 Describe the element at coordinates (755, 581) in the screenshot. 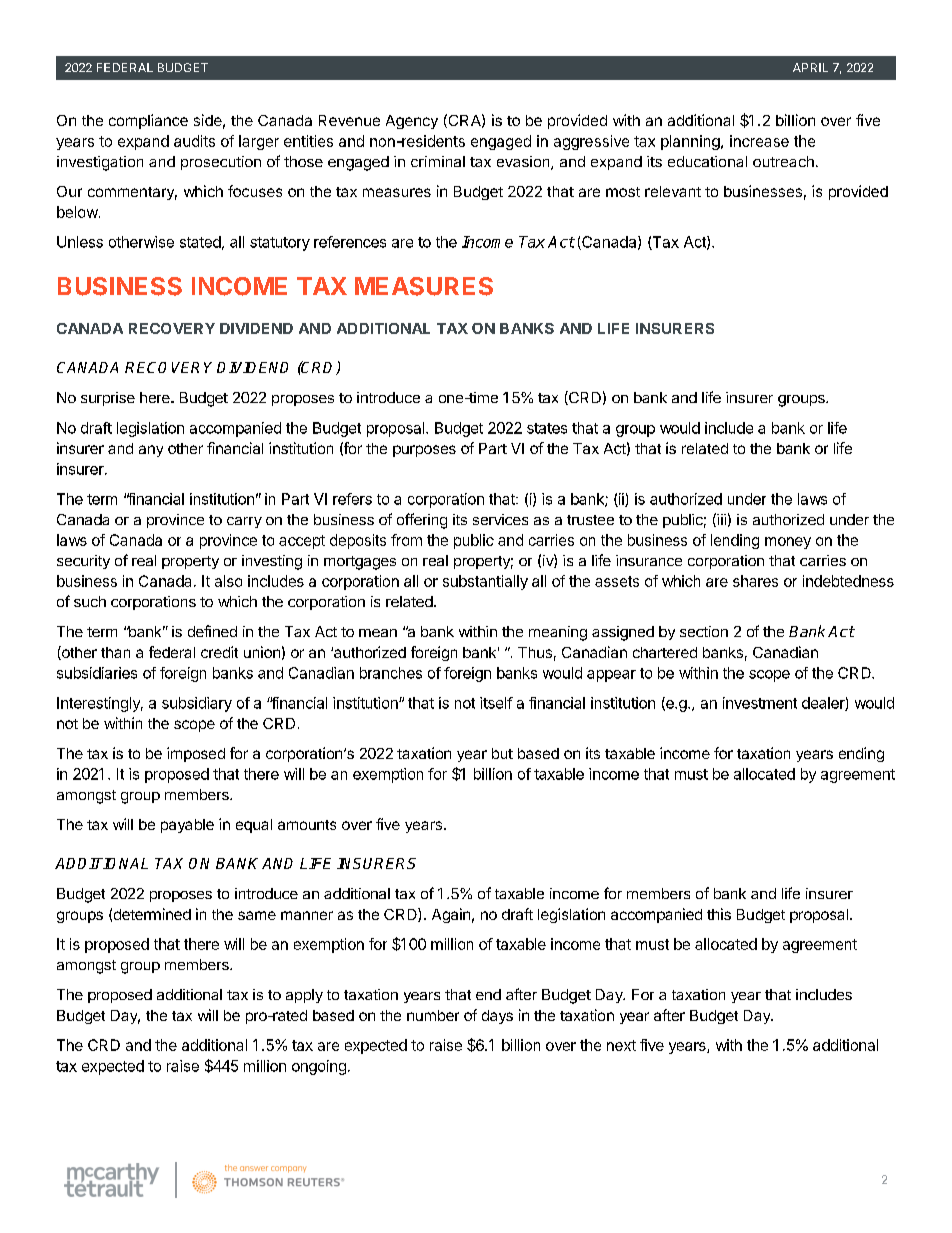

I see `shares` at that location.
